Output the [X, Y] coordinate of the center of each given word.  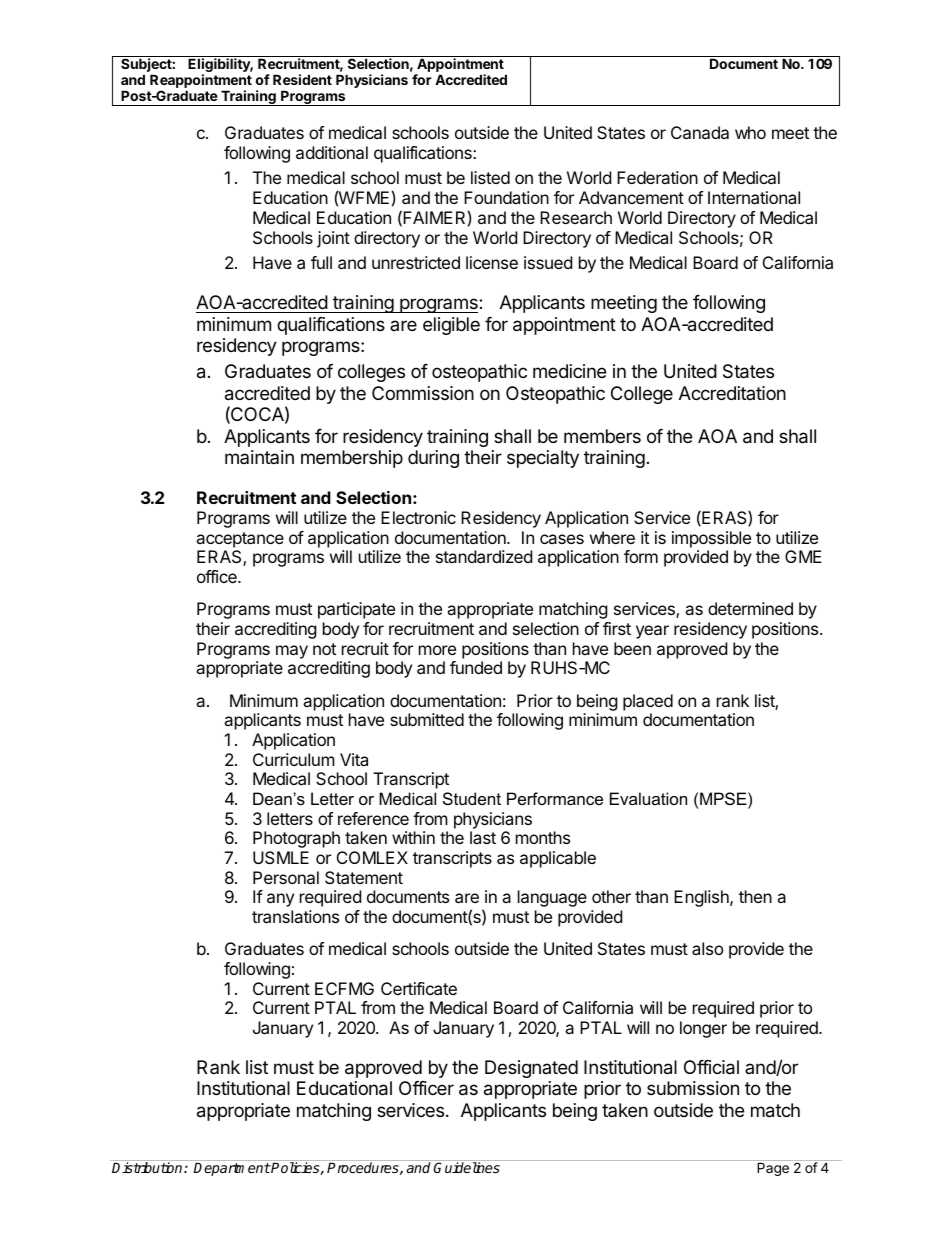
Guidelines [466, 1167]
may [292, 652]
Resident [302, 79]
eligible [451, 326]
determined [750, 608]
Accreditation [732, 393]
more [437, 650]
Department [232, 1169]
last [483, 837]
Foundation [506, 197]
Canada [700, 132]
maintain [259, 457]
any [280, 900]
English [702, 898]
